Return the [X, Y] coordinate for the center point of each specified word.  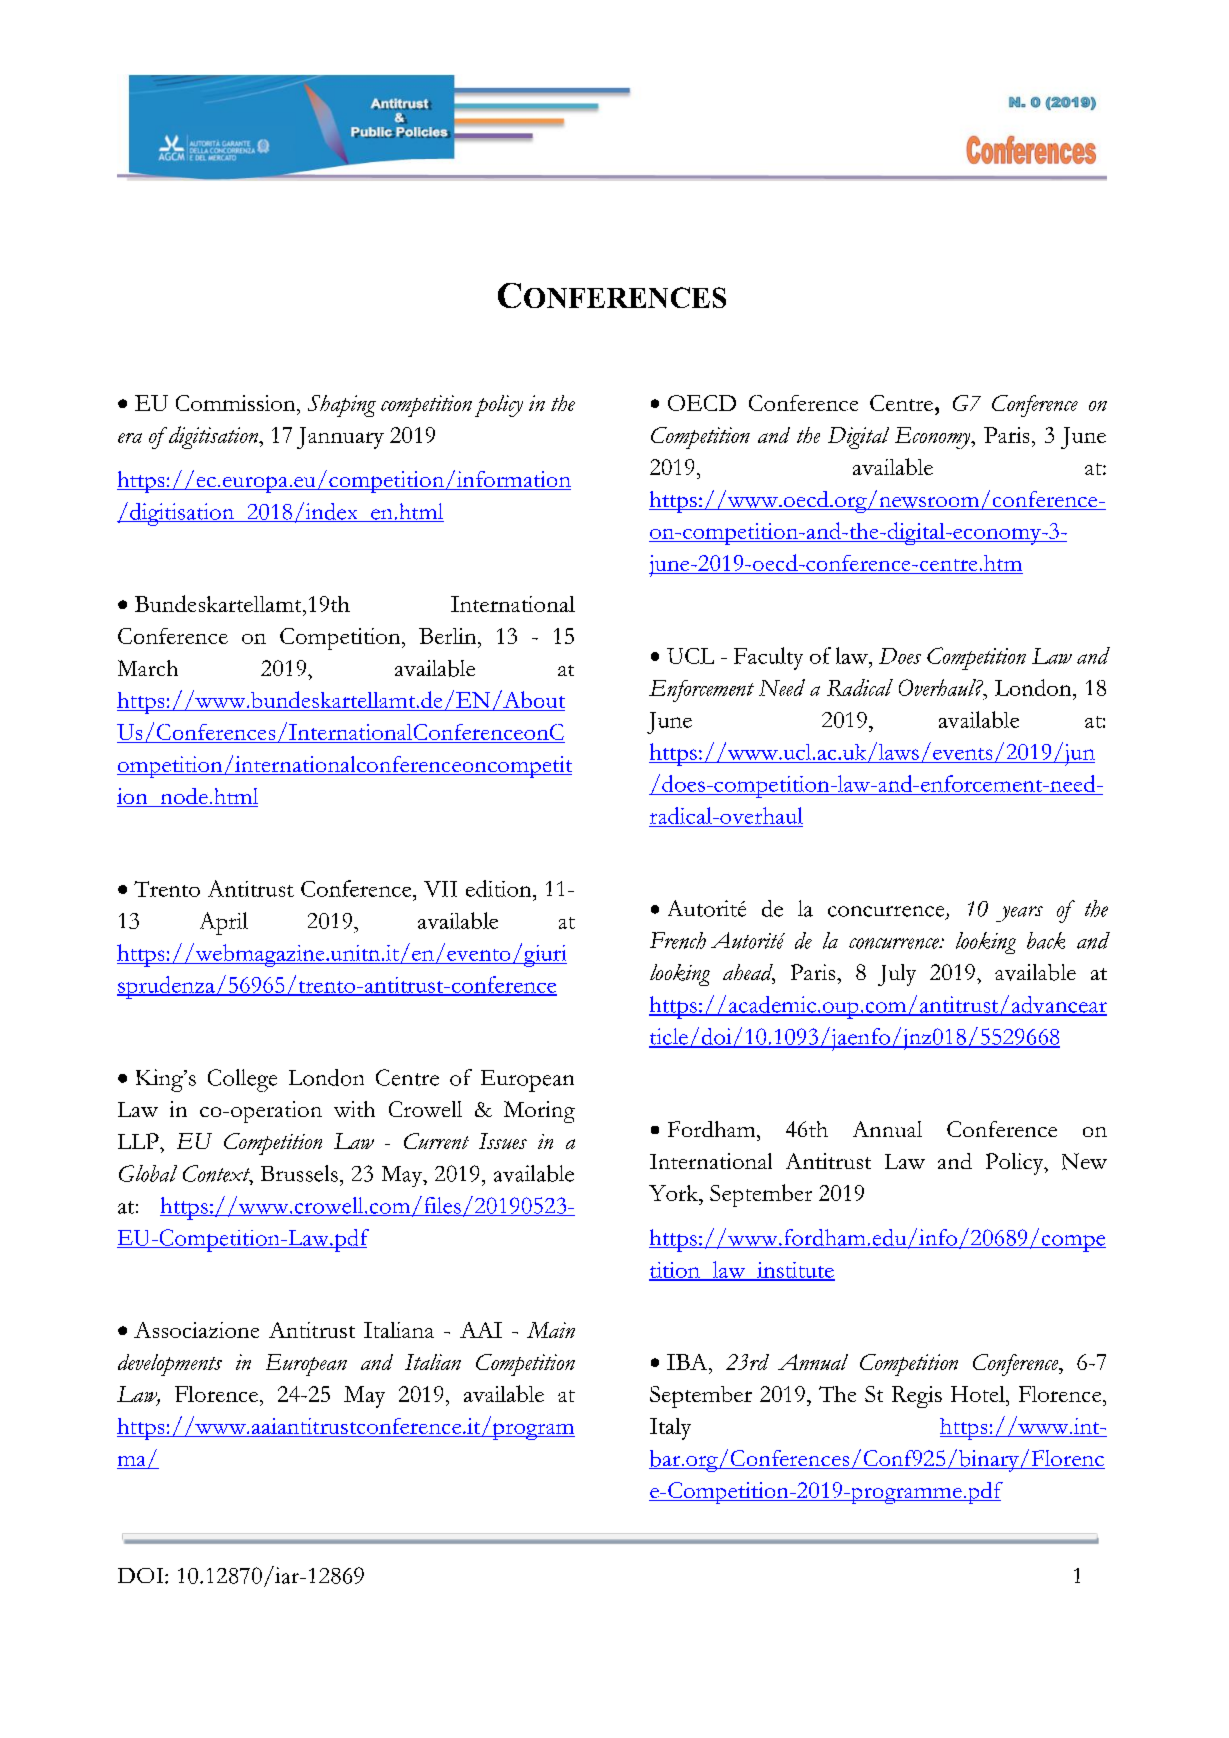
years [1019, 914]
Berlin [449, 636]
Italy [670, 1429]
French [678, 940]
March [148, 668]
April [224, 923]
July [897, 975]
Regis [917, 1397]
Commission [237, 403]
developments [170, 1365]
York [675, 1193]
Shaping [342, 406]
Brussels [299, 1173]
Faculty [768, 658]
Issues [503, 1141]
